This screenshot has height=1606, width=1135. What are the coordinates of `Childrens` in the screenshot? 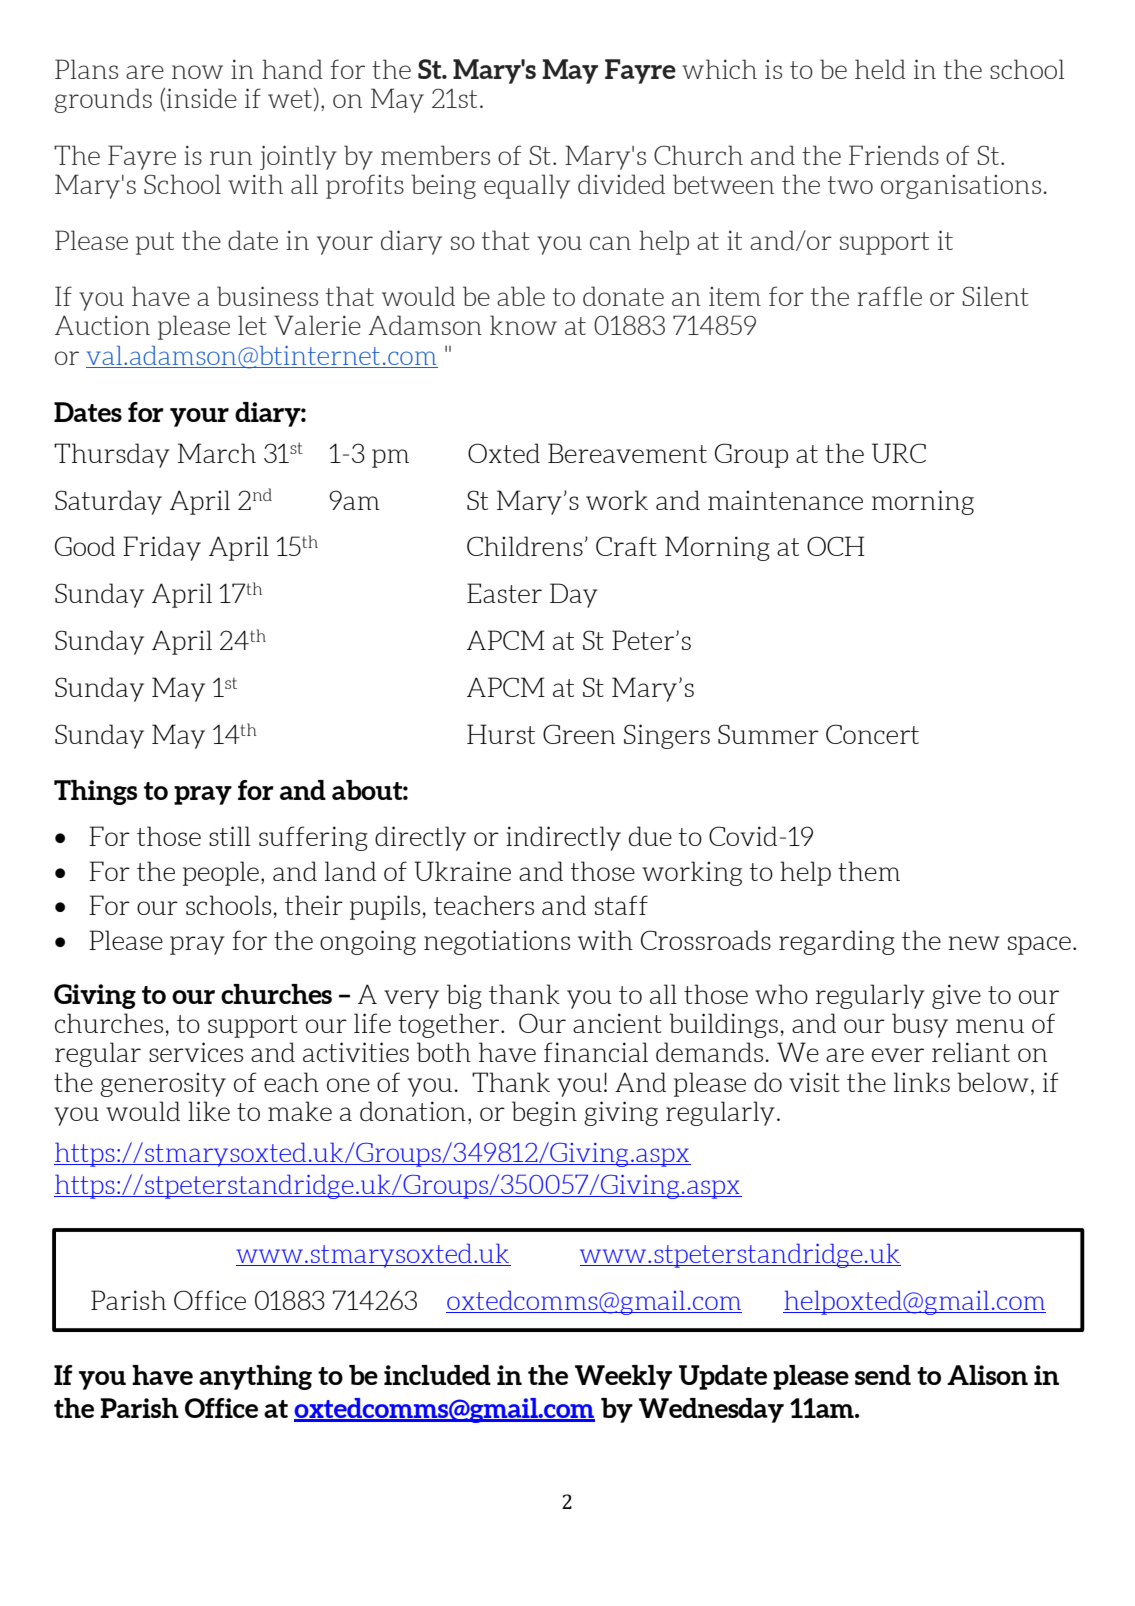 It's located at (525, 546).
